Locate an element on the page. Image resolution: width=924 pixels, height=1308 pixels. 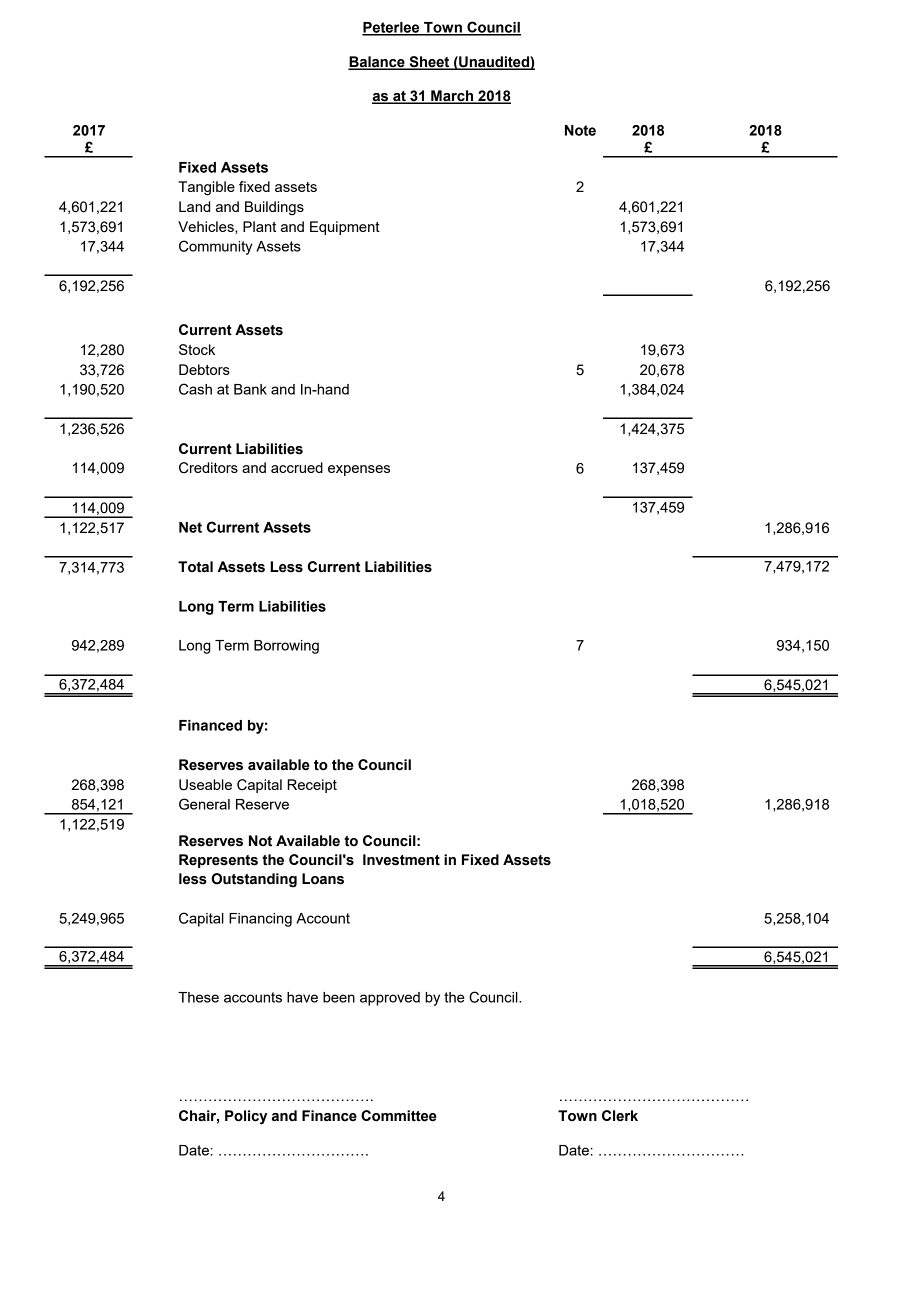
Equipment is located at coordinates (345, 228).
